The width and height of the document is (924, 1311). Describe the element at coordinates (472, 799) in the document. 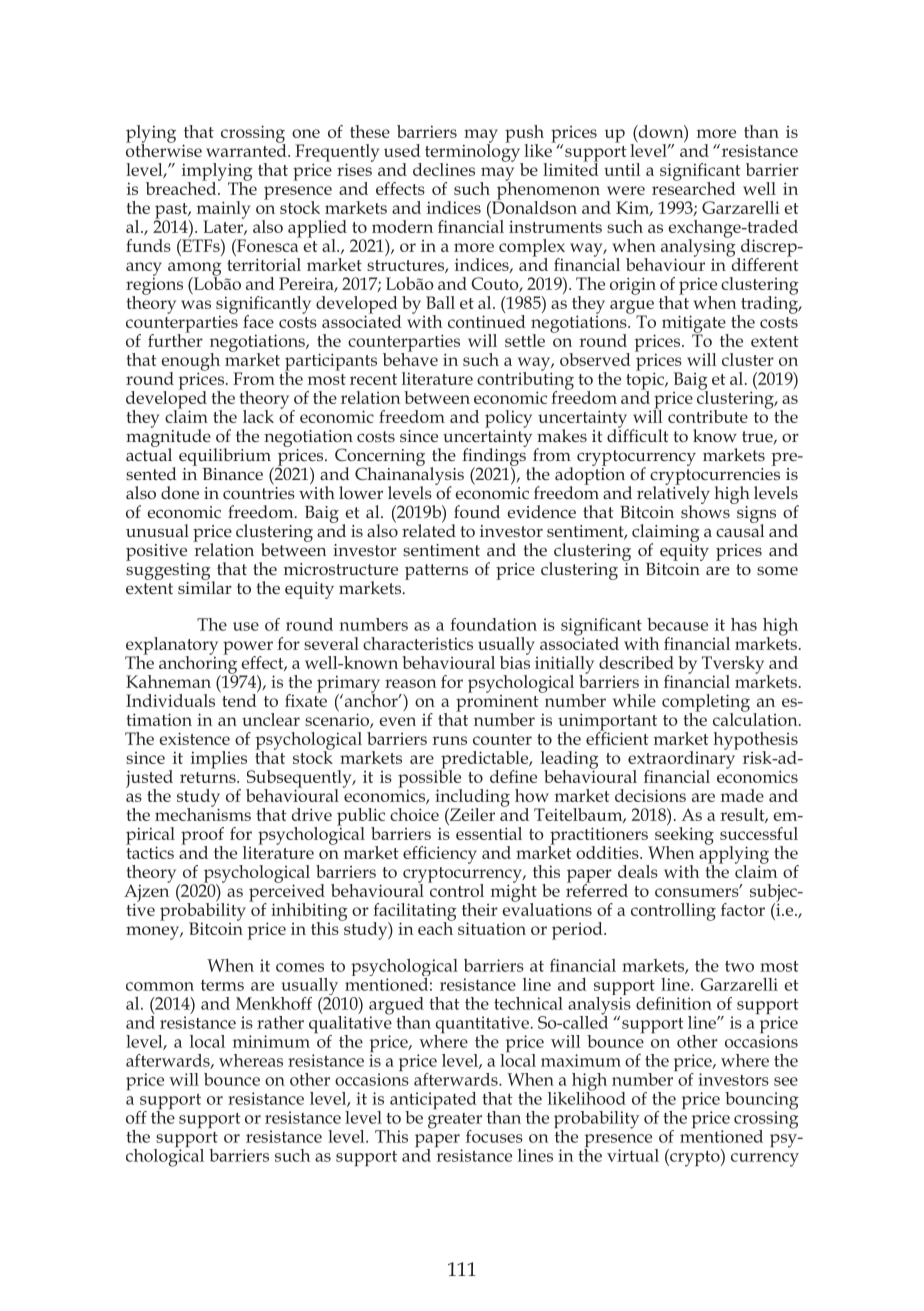

I see `including` at that location.
